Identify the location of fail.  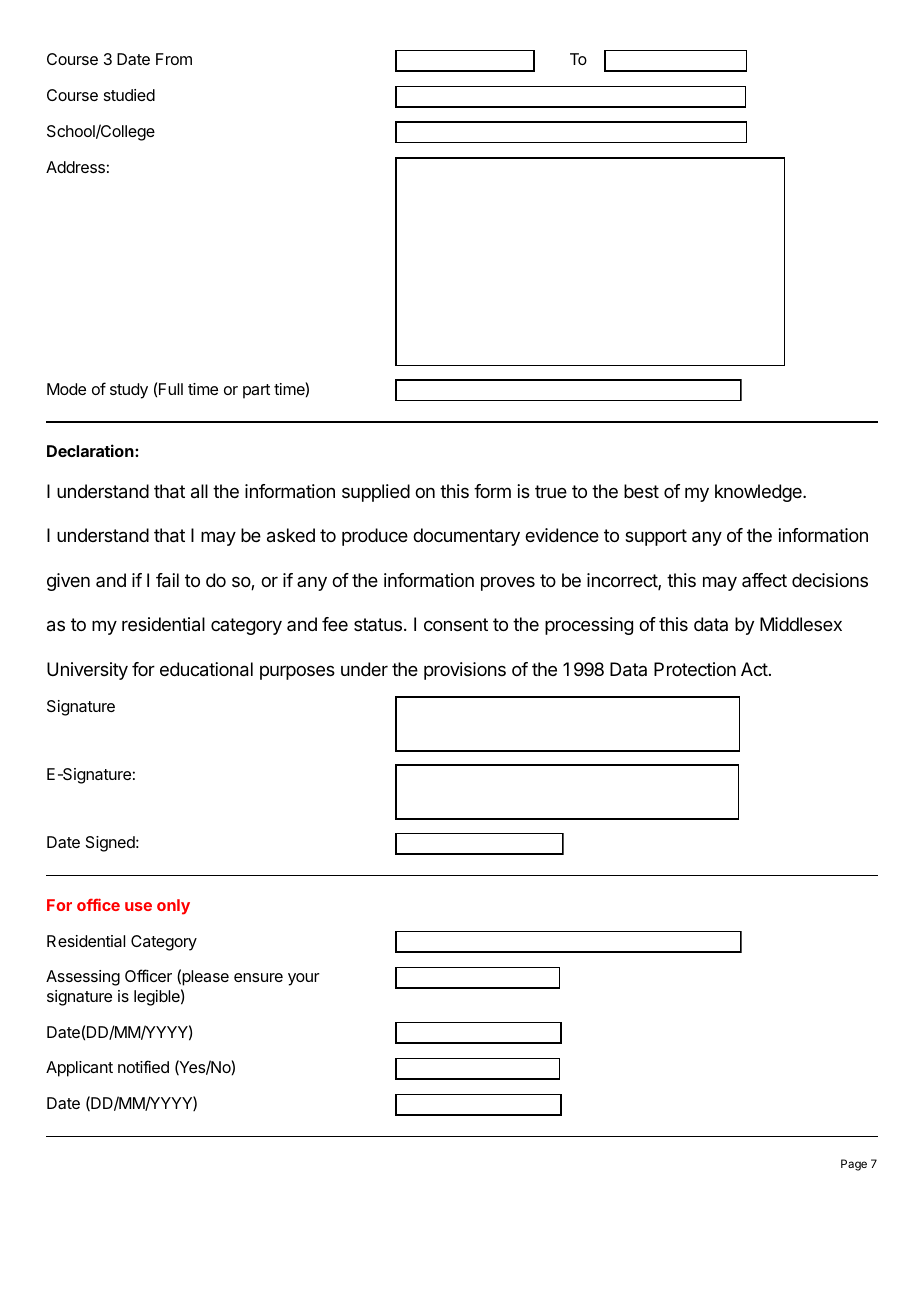
(167, 580).
